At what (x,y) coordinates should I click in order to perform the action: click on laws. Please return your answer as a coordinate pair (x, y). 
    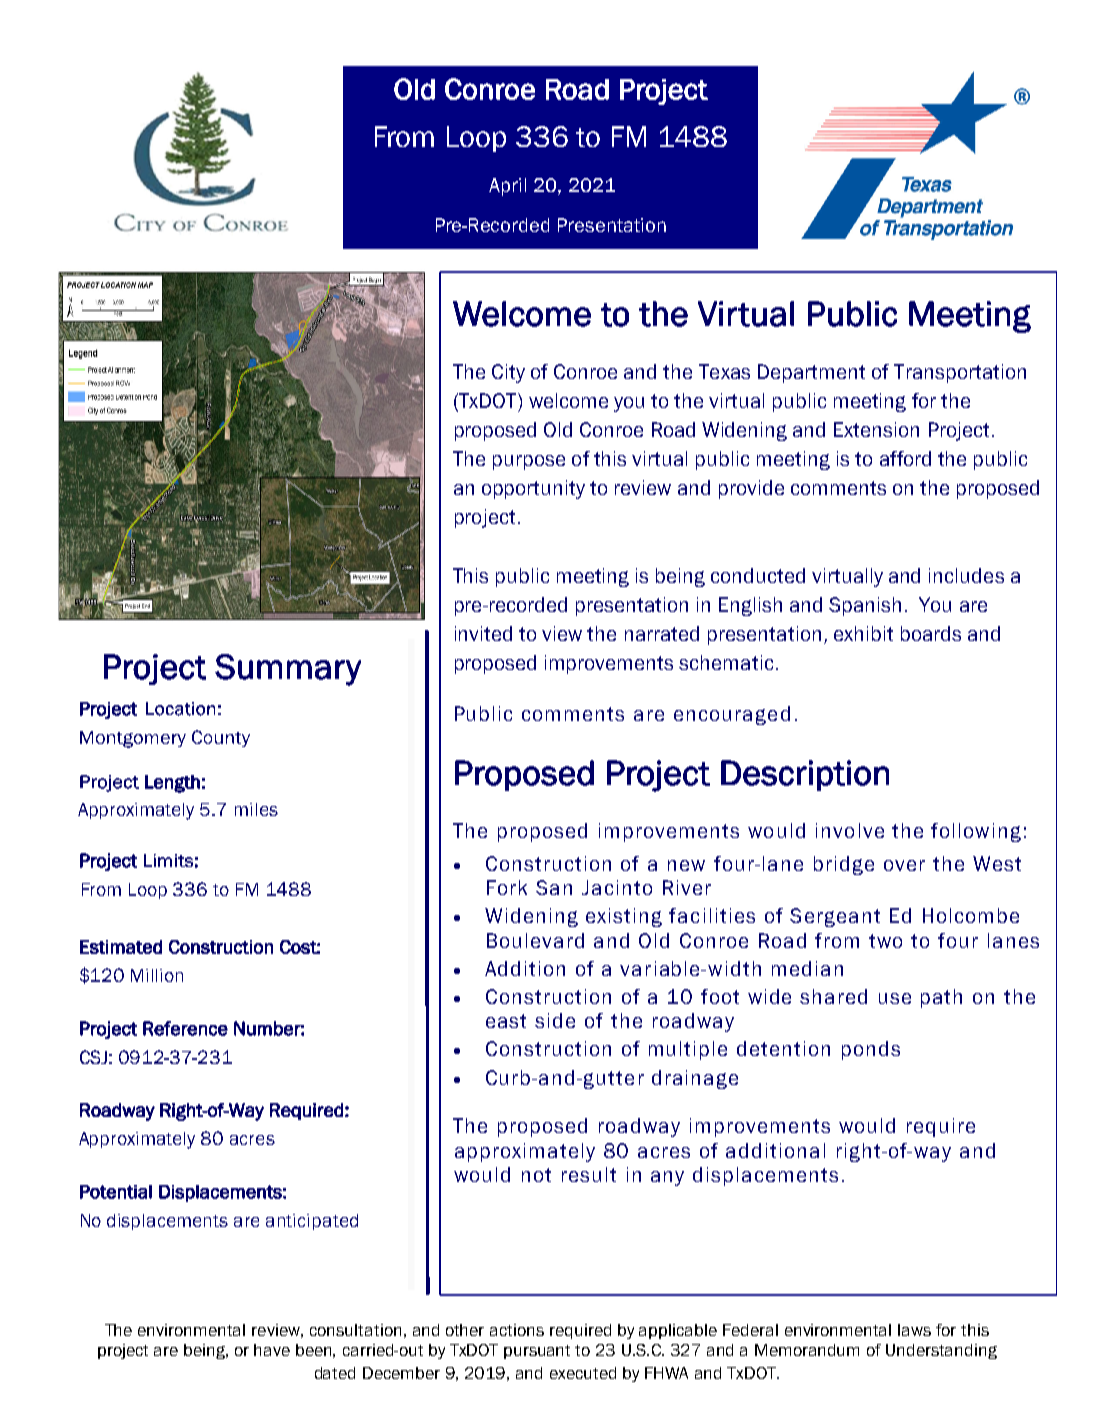
    Looking at the image, I should click on (914, 1330).
